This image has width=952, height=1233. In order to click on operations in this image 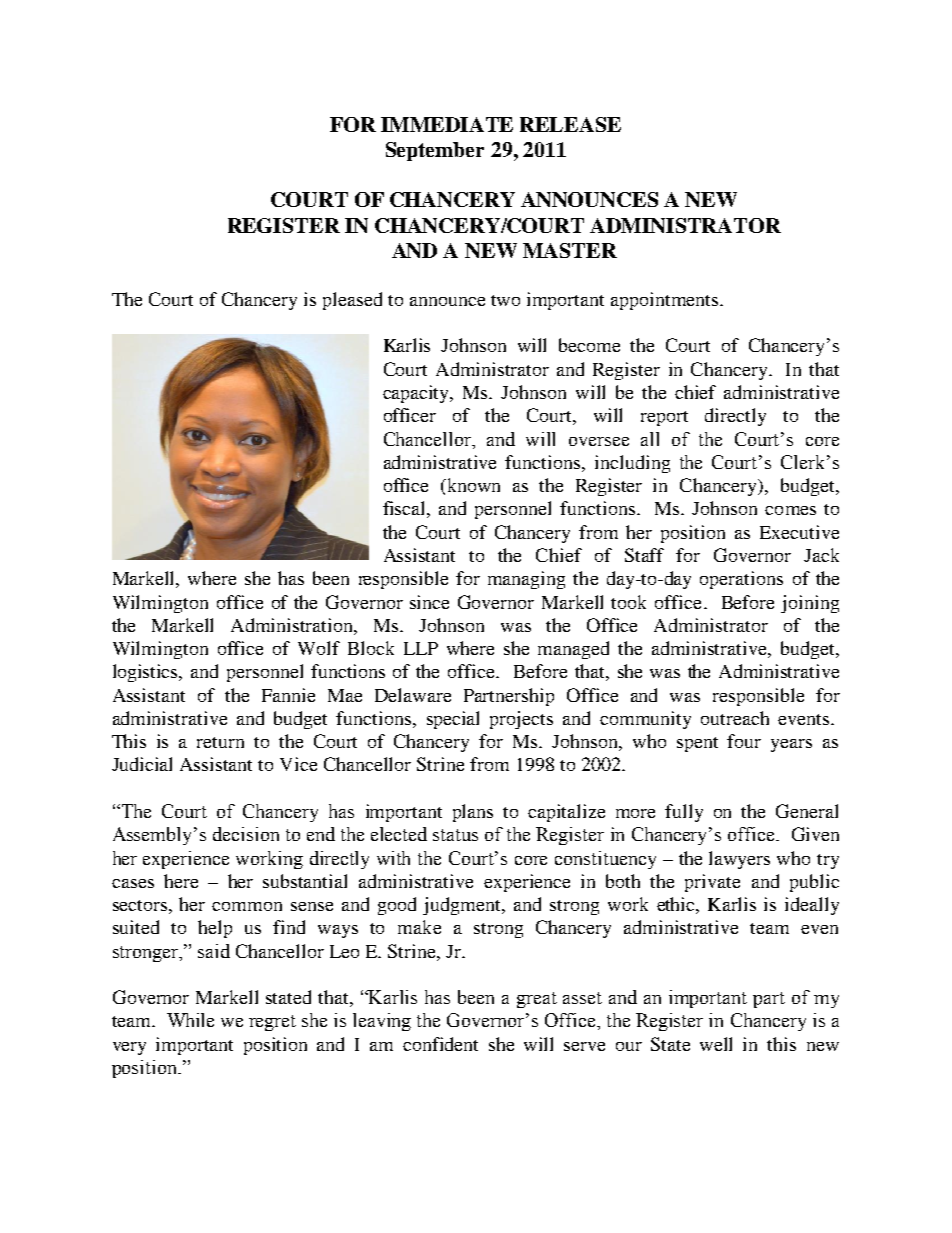, I will do `click(741, 580)`.
